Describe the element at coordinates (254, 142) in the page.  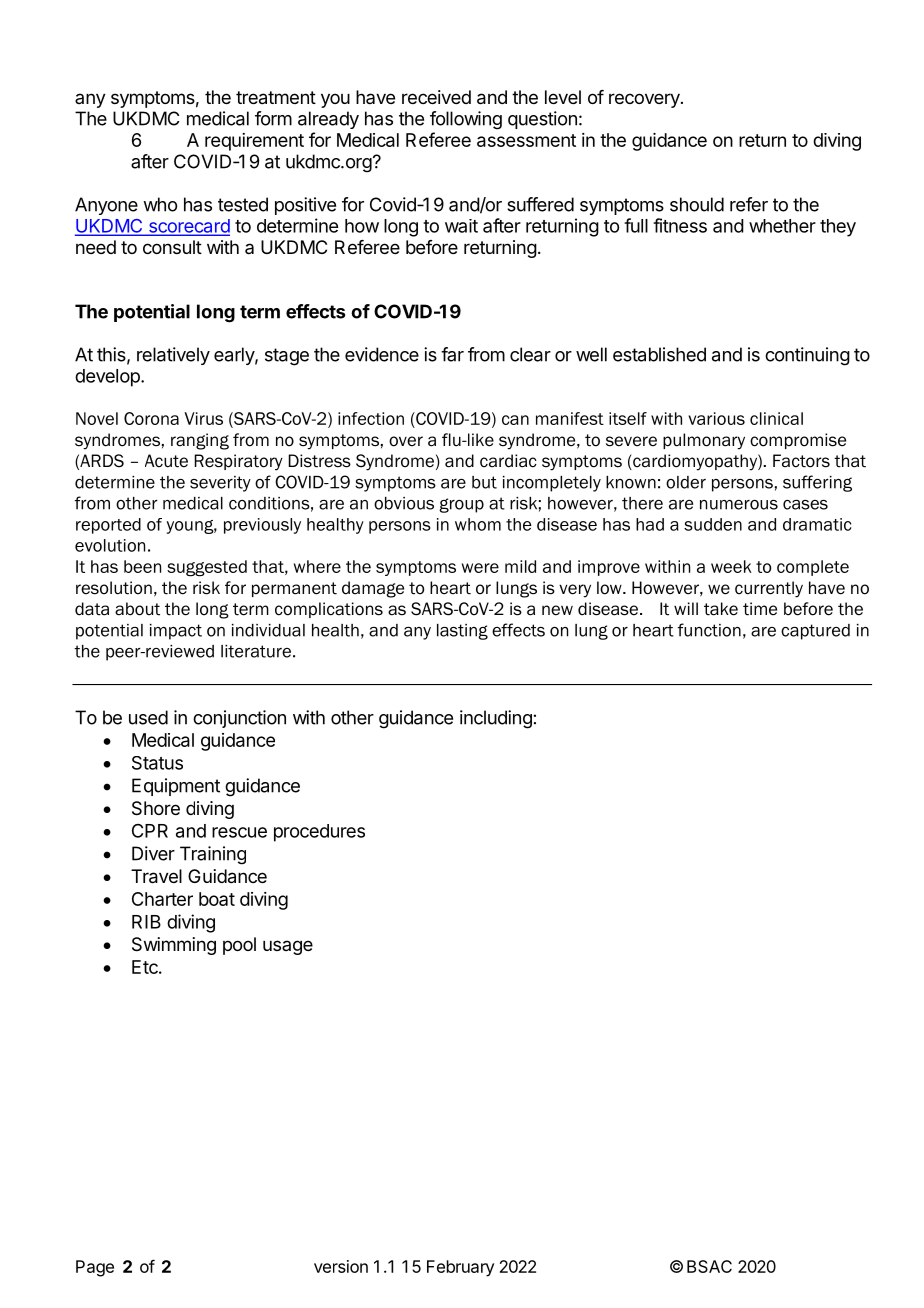
I see `requirement` at that location.
